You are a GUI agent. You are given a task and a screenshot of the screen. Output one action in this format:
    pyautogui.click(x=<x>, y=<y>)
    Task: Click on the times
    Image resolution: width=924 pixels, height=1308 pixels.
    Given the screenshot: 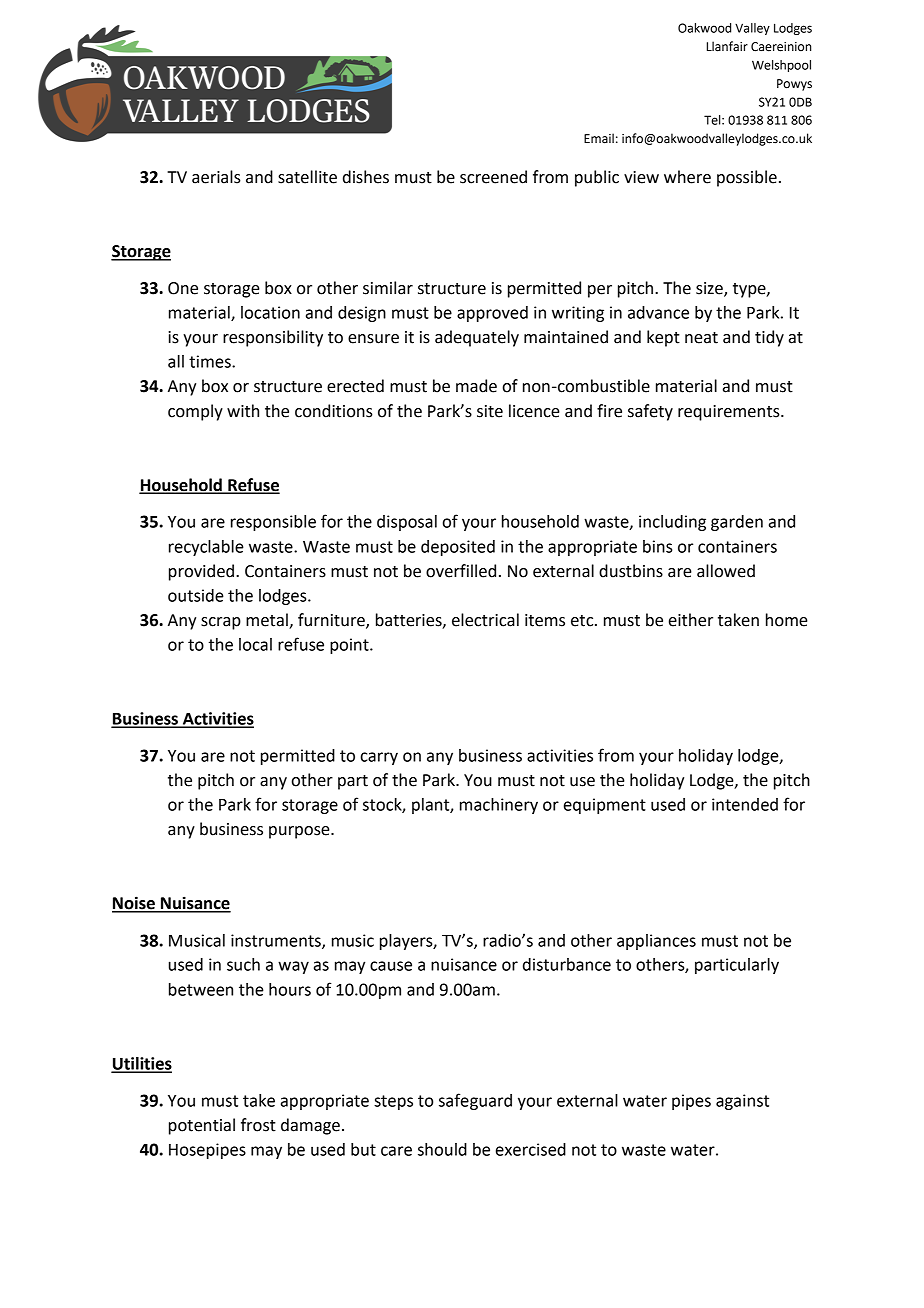 What is the action you would take?
    pyautogui.click(x=211, y=361)
